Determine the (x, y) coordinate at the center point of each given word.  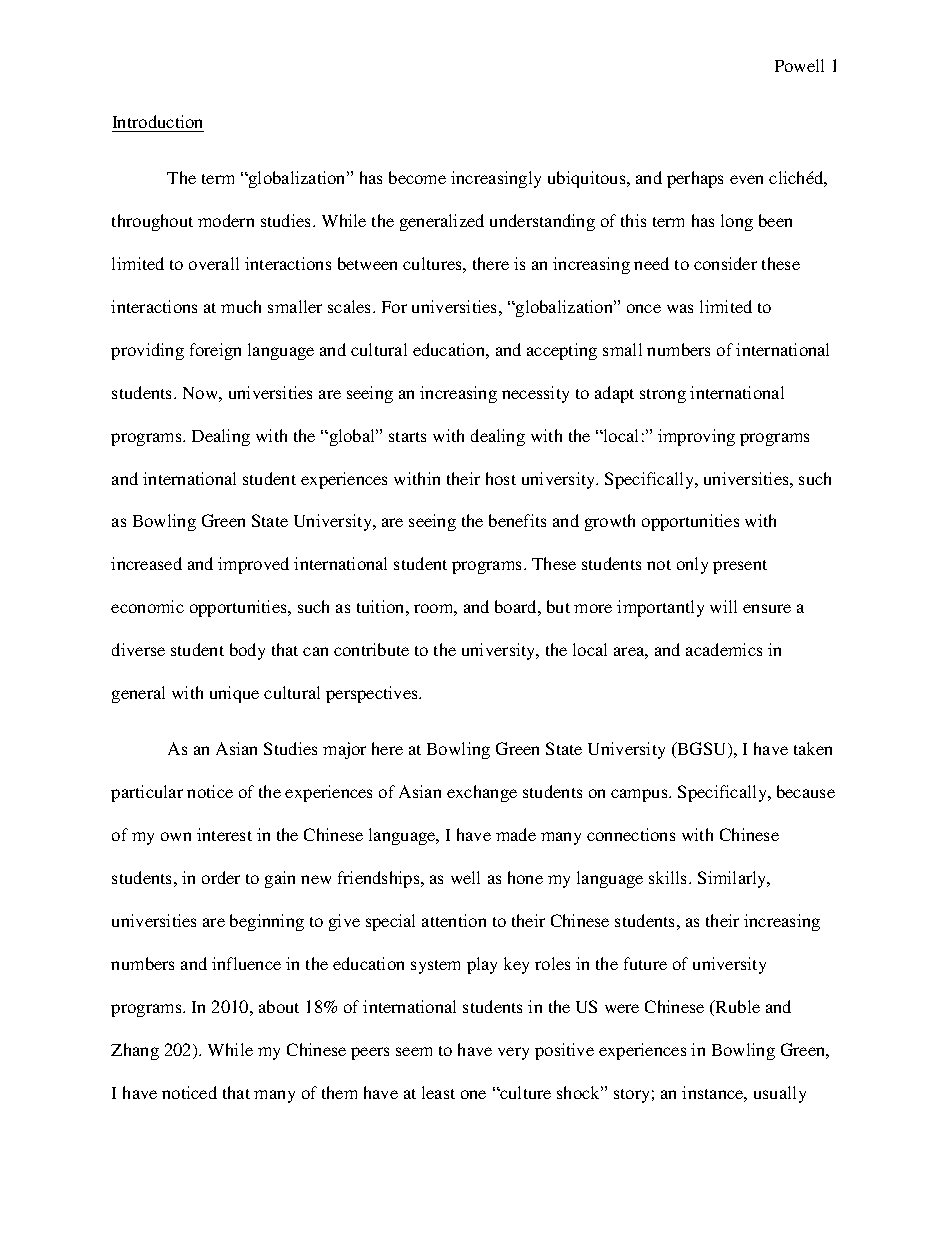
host (501, 478)
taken (813, 748)
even (746, 179)
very (513, 1053)
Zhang (135, 1051)
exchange (482, 793)
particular (147, 793)
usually (780, 1094)
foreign (215, 351)
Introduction (158, 123)
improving (696, 437)
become (417, 177)
